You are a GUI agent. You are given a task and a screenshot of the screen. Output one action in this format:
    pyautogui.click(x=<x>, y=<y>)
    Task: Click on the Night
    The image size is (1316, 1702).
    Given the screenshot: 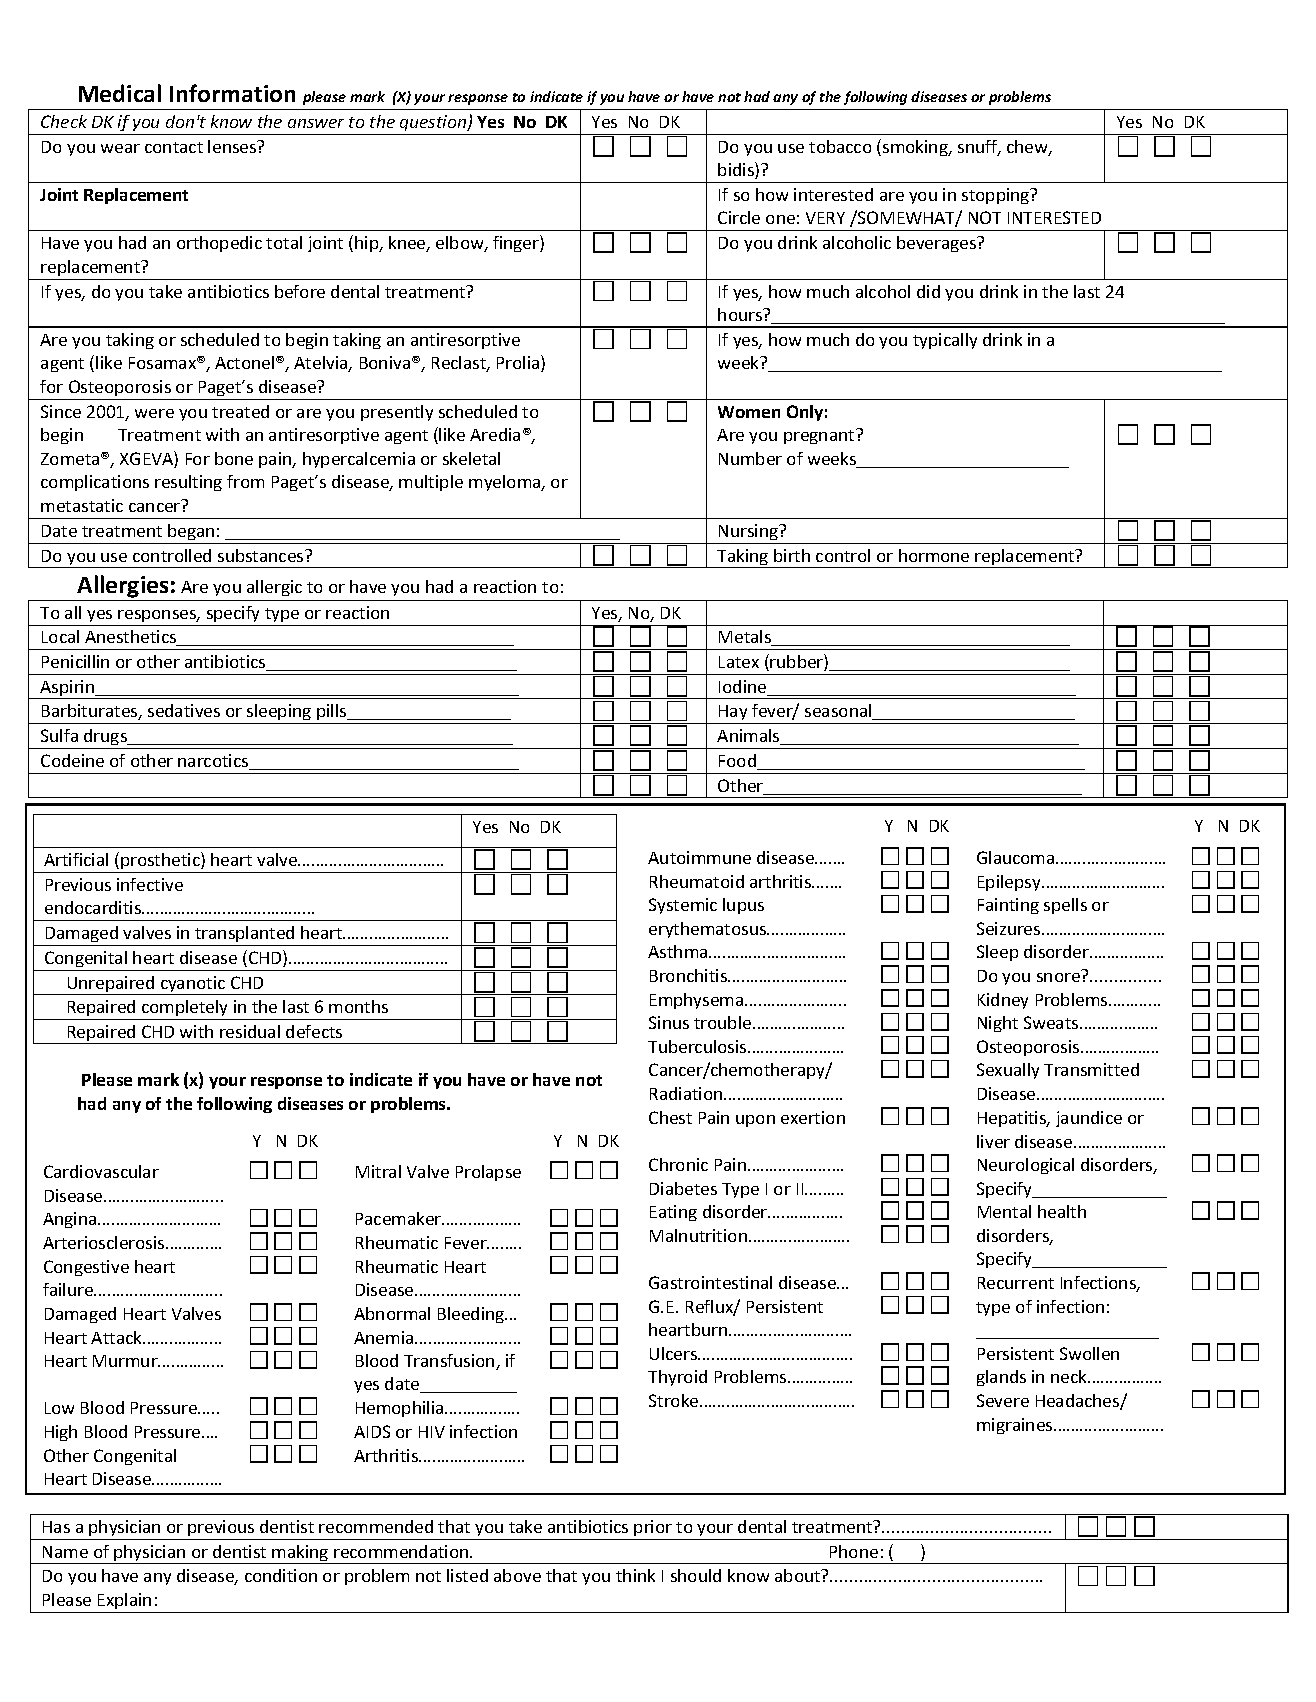 What is the action you would take?
    pyautogui.click(x=998, y=1024)
